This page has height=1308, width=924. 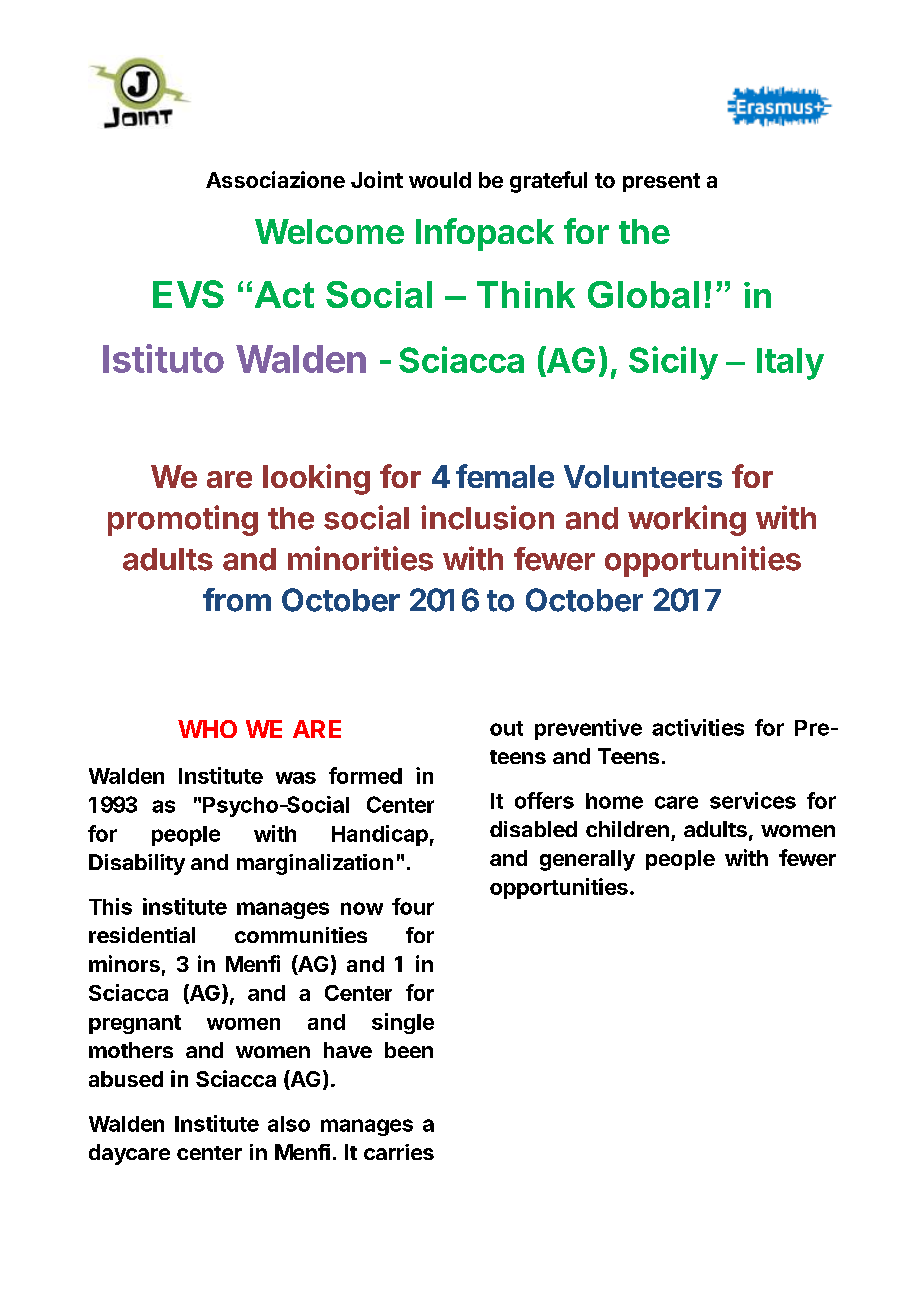 What do you see at coordinates (399, 1152) in the page?
I see `carries` at bounding box center [399, 1152].
